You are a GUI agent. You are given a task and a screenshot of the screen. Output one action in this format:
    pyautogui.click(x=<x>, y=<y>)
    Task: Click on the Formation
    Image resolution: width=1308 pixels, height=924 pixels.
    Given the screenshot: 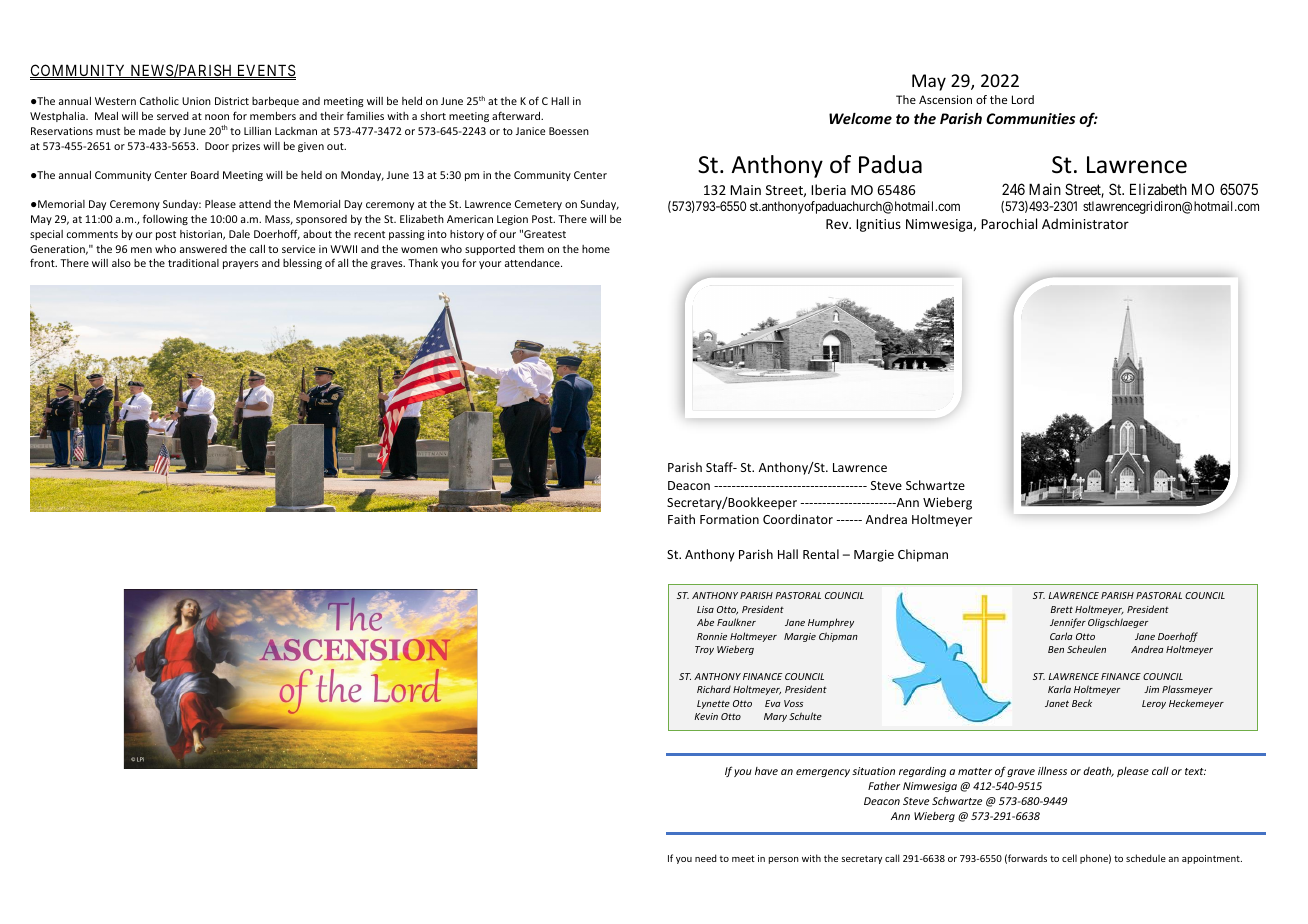 What is the action you would take?
    pyautogui.click(x=729, y=519)
